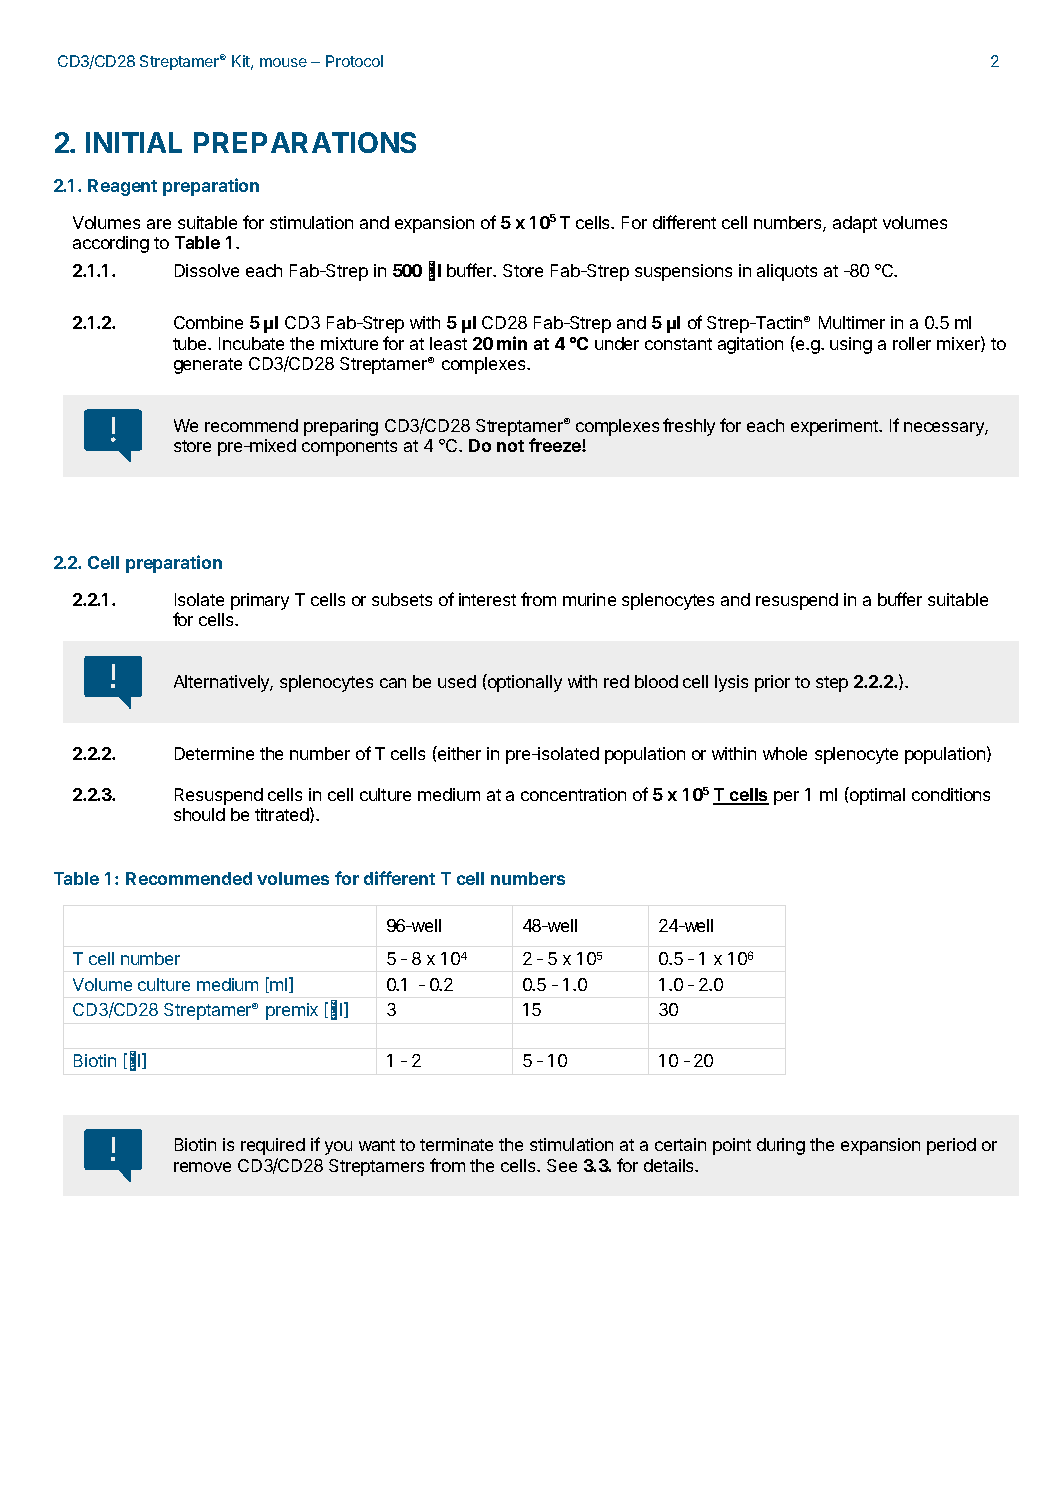 Image resolution: width=1061 pixels, height=1500 pixels. I want to click on remove, so click(202, 1167).
